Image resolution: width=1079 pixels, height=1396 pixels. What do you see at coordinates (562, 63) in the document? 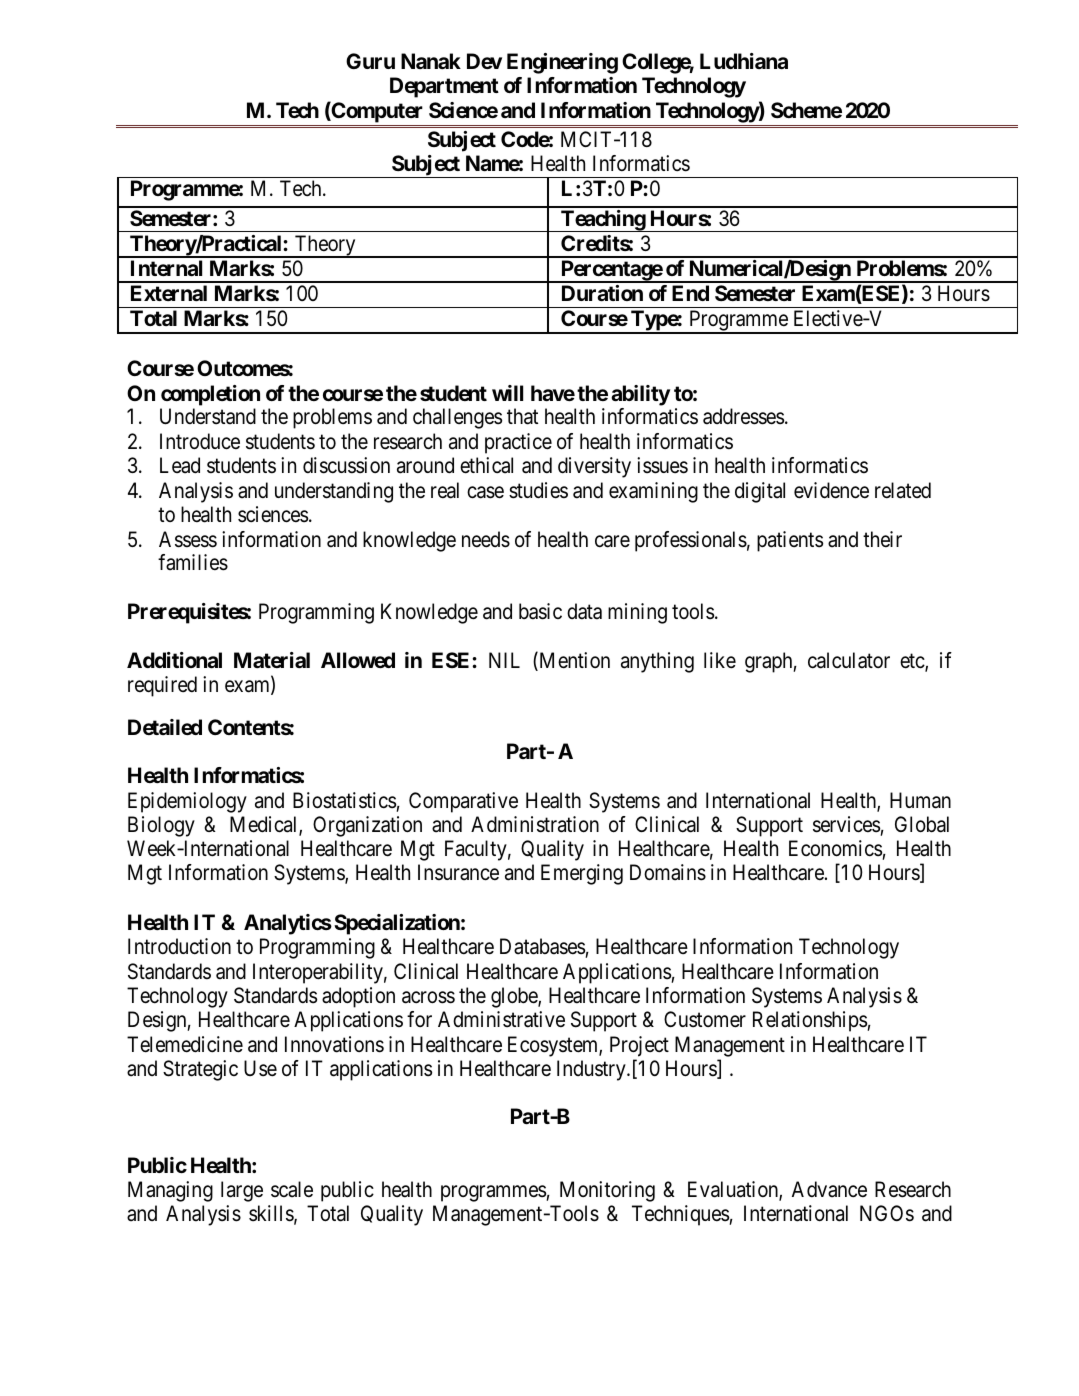
I see `Engineering` at bounding box center [562, 63].
